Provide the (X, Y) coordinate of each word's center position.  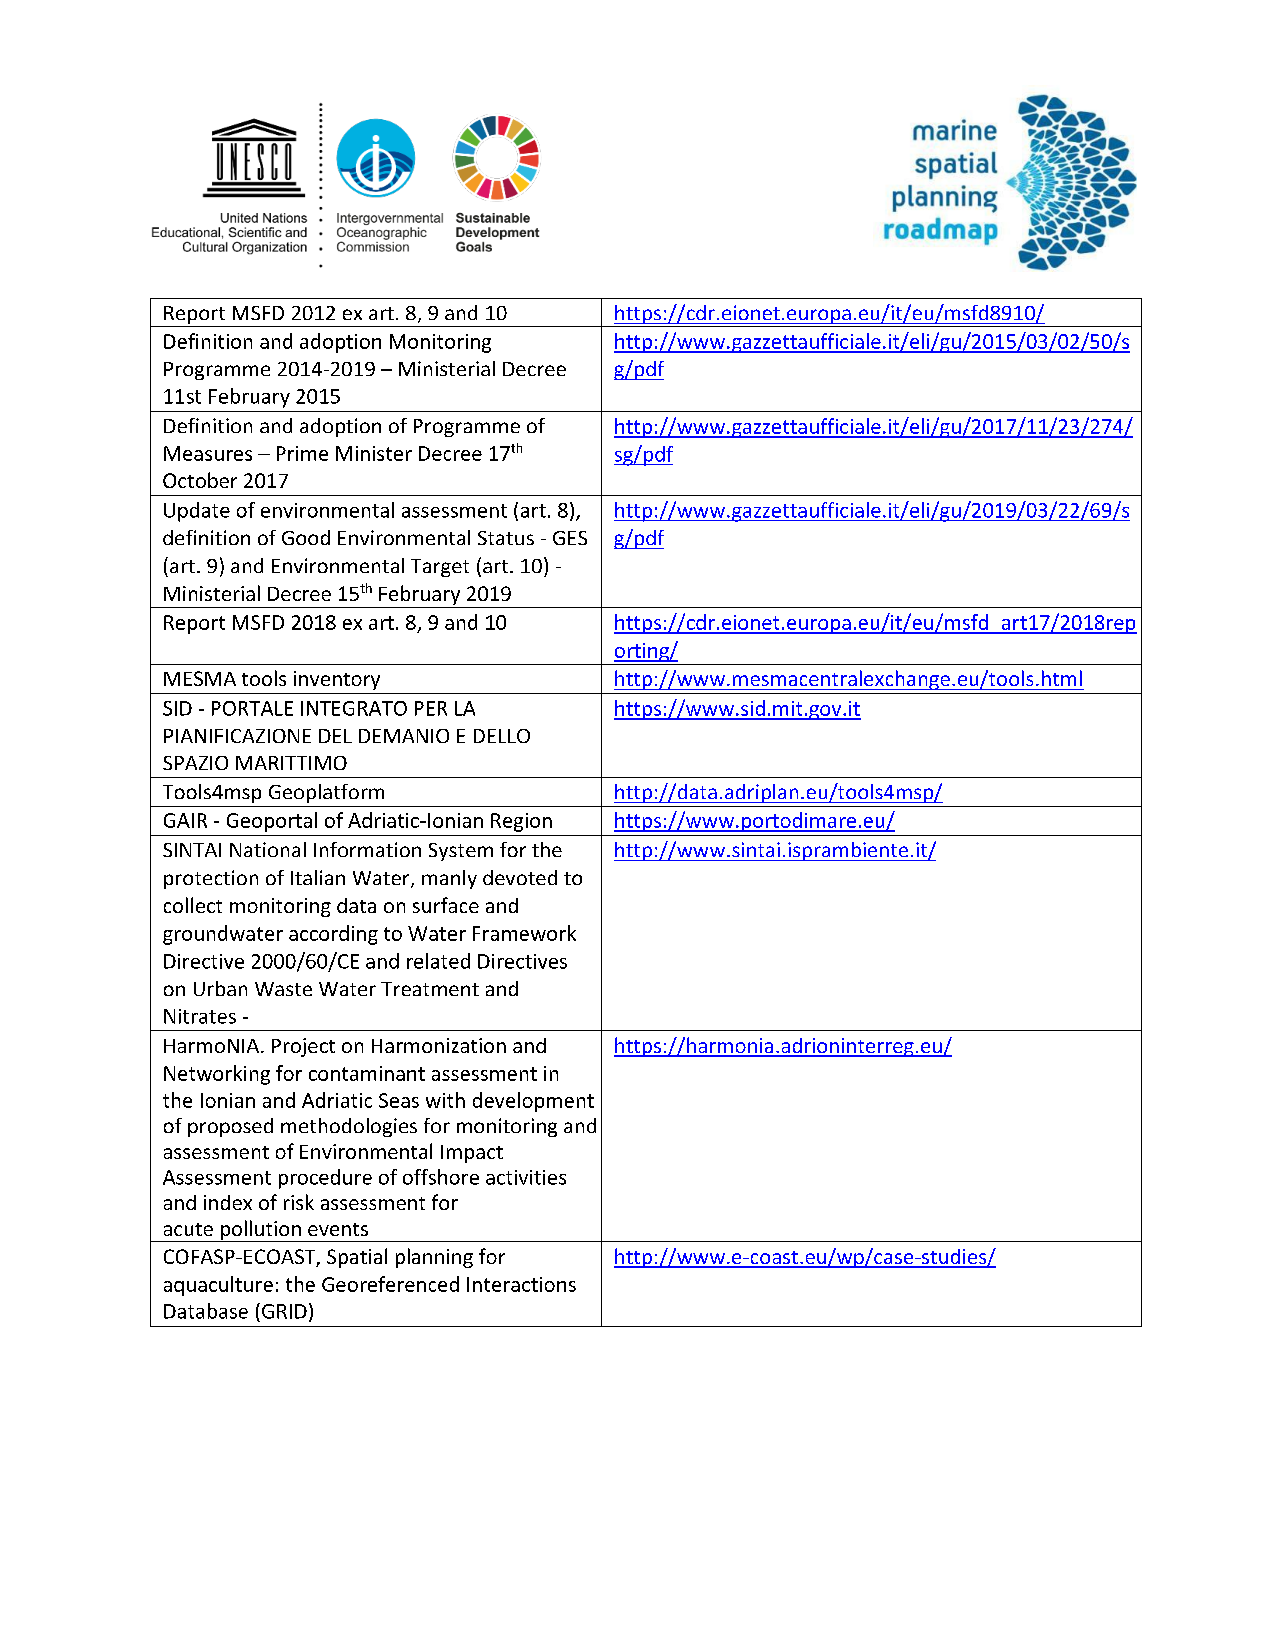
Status (506, 538)
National (268, 849)
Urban (220, 988)
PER (431, 708)
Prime (302, 453)
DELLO (502, 736)
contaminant (367, 1073)
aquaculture (218, 1286)
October (200, 480)
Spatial (357, 1258)
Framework (524, 933)
